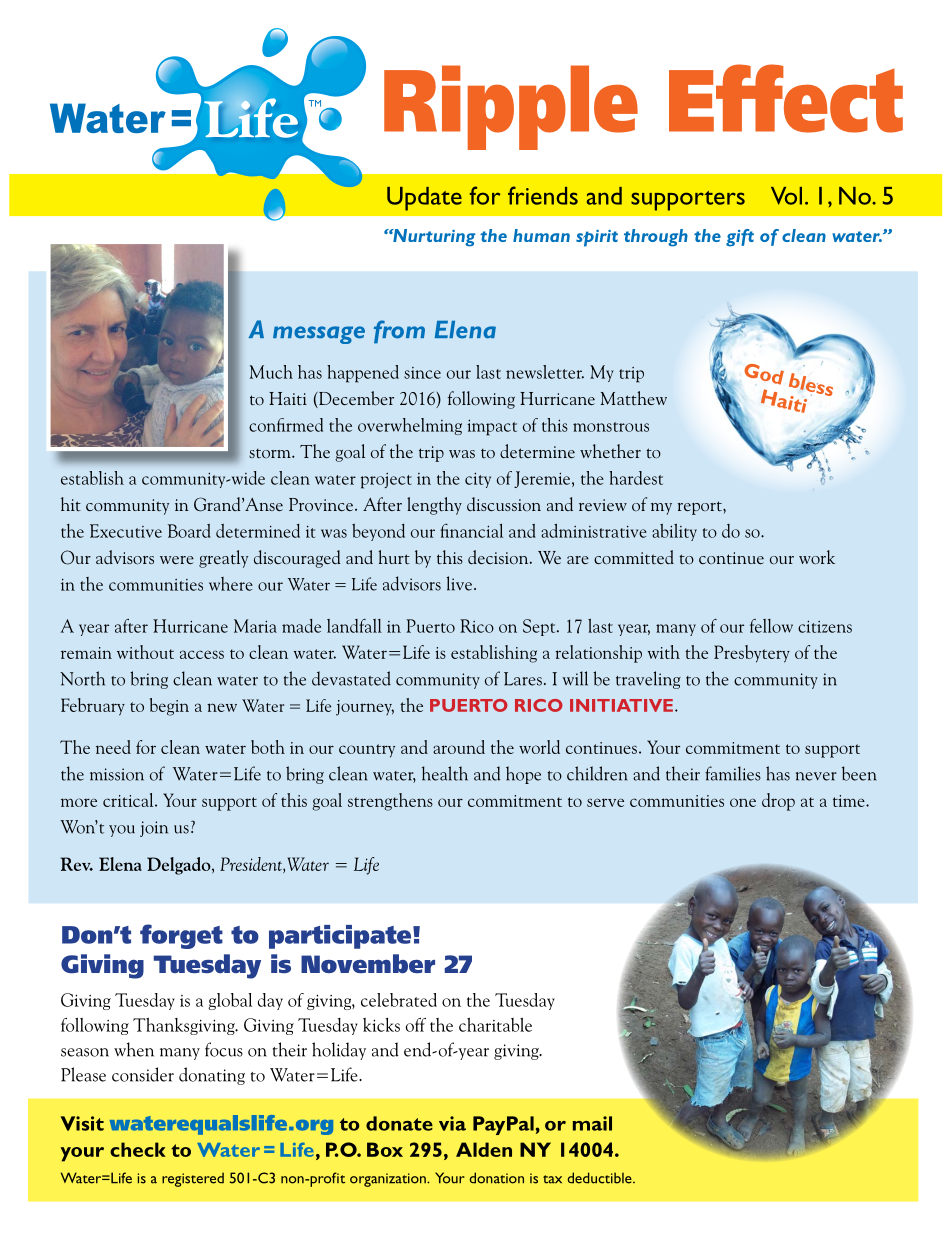 This screenshot has height=1233, width=952. What do you see at coordinates (540, 627) in the screenshot?
I see `Sept` at bounding box center [540, 627].
